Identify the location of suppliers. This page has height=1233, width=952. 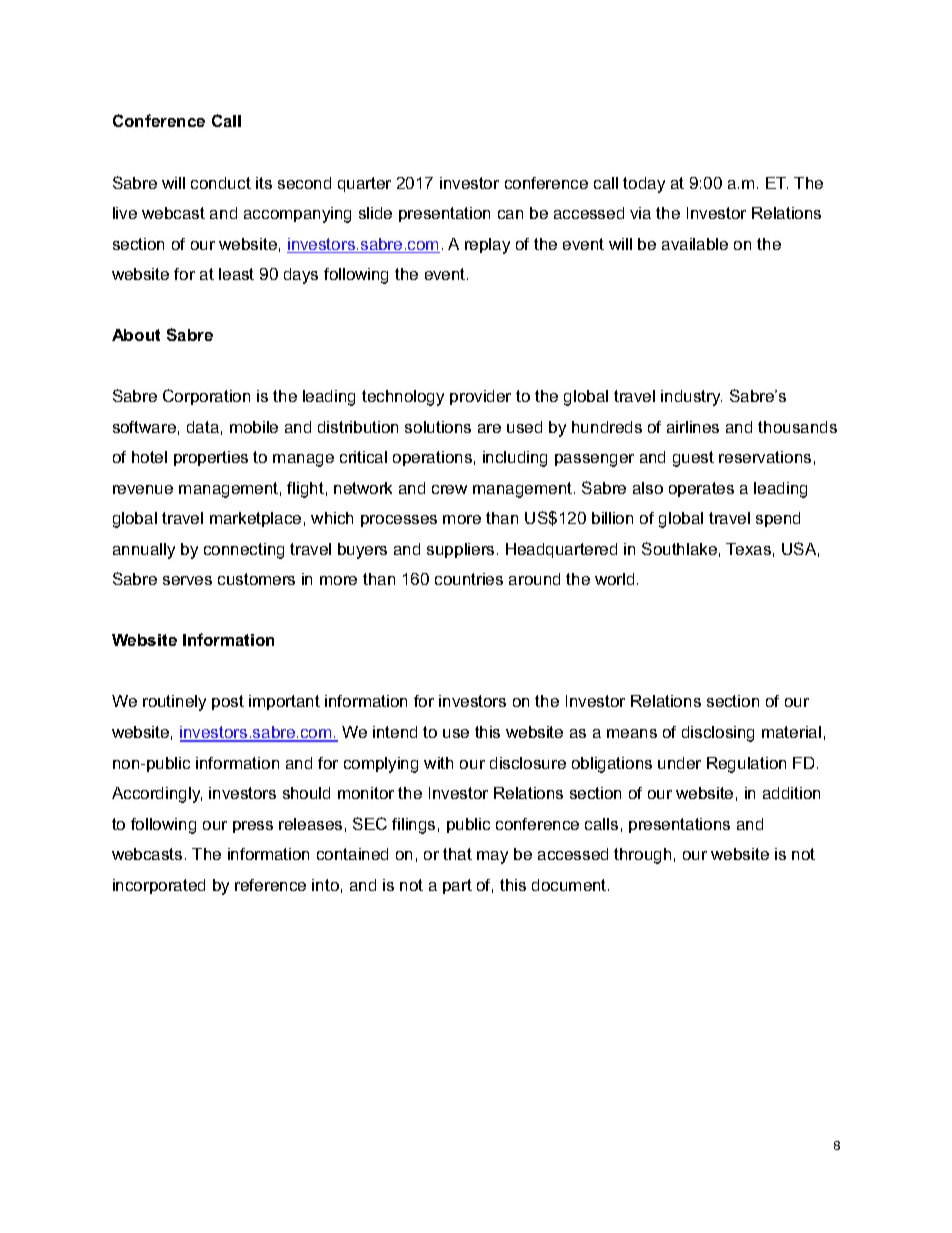
(460, 550).
